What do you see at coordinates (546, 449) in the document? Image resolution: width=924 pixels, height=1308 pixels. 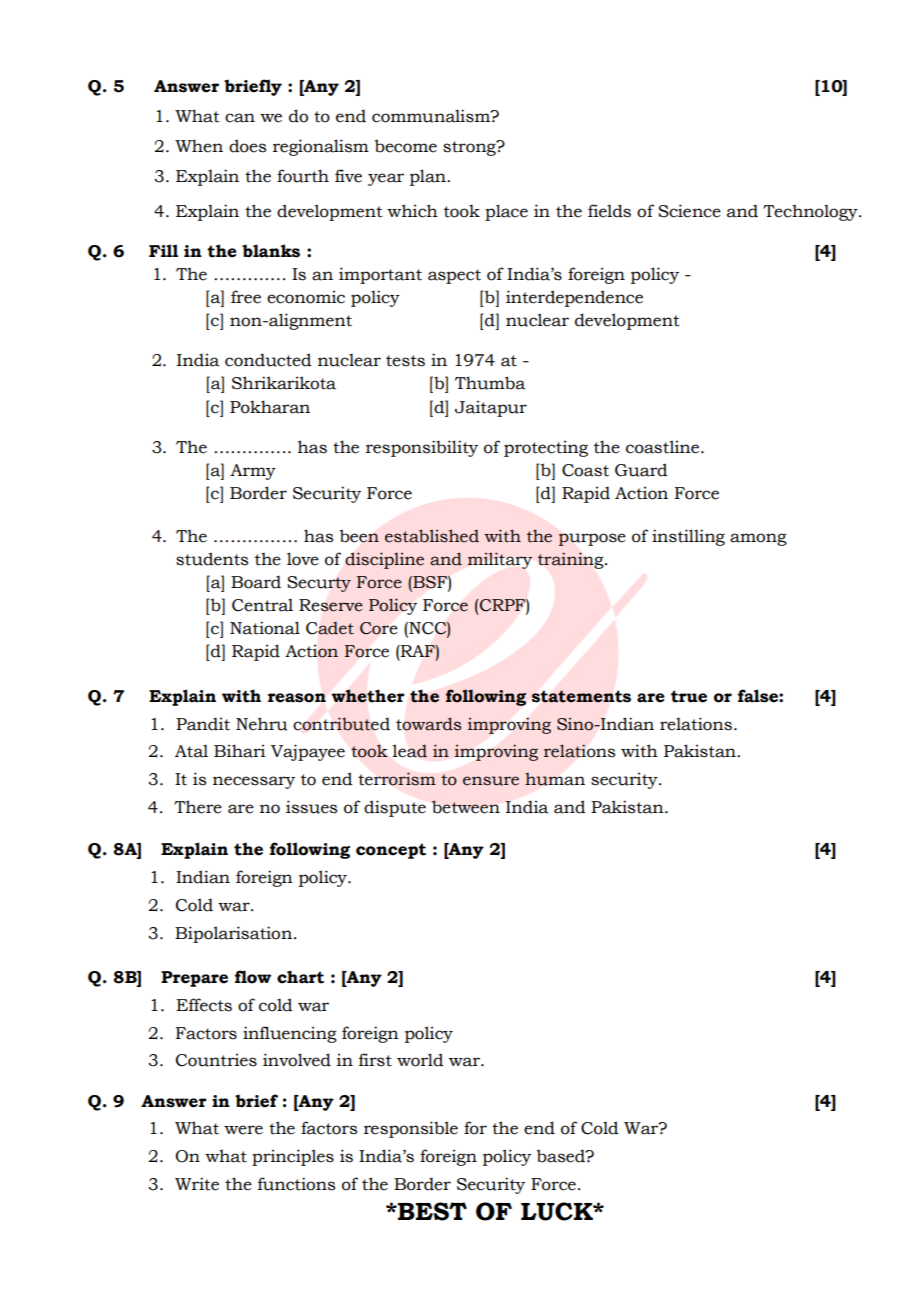 I see `protecting` at bounding box center [546, 449].
